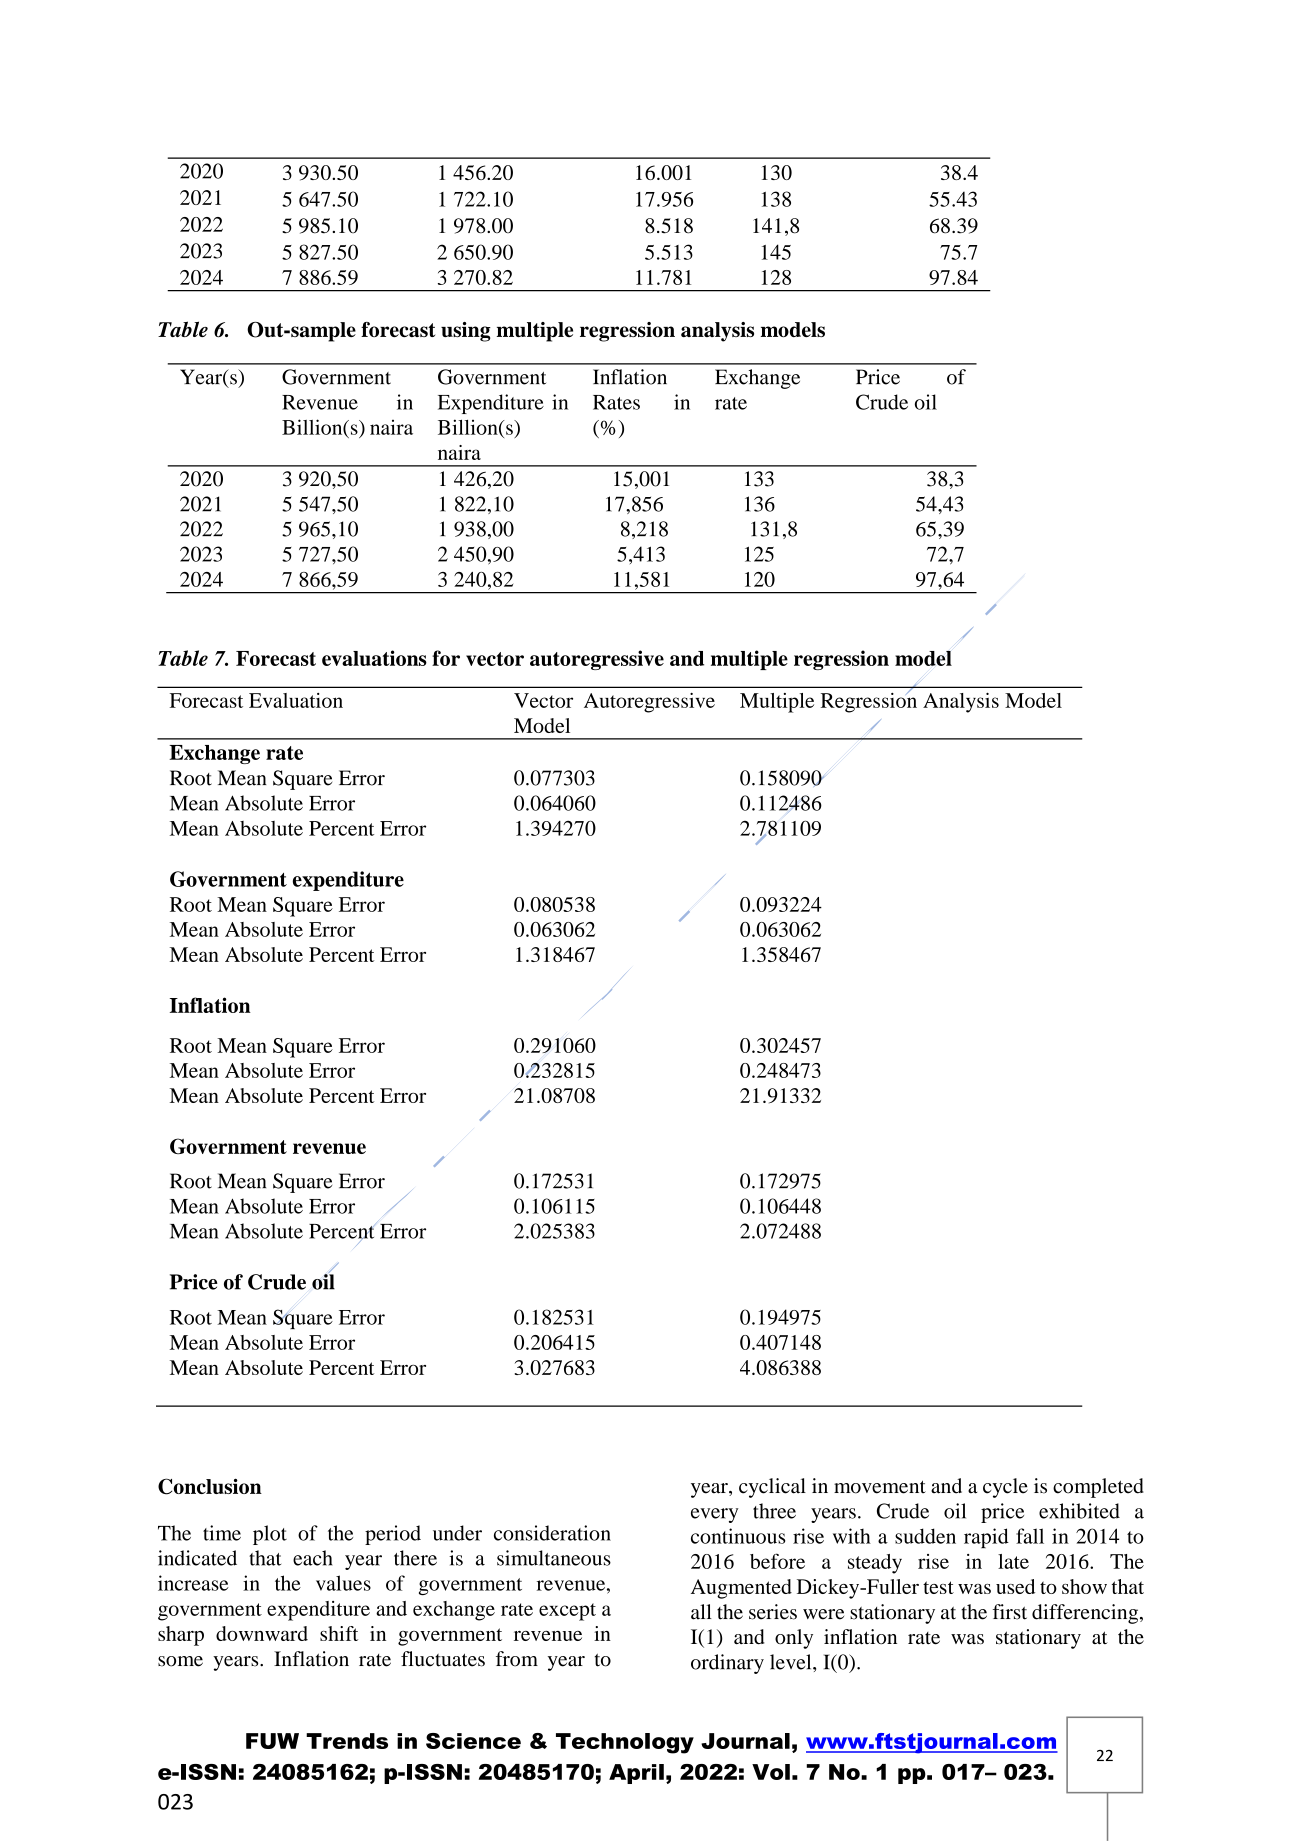 The height and width of the image is (1842, 1302). What do you see at coordinates (347, 1741) in the image?
I see `Trends` at bounding box center [347, 1741].
